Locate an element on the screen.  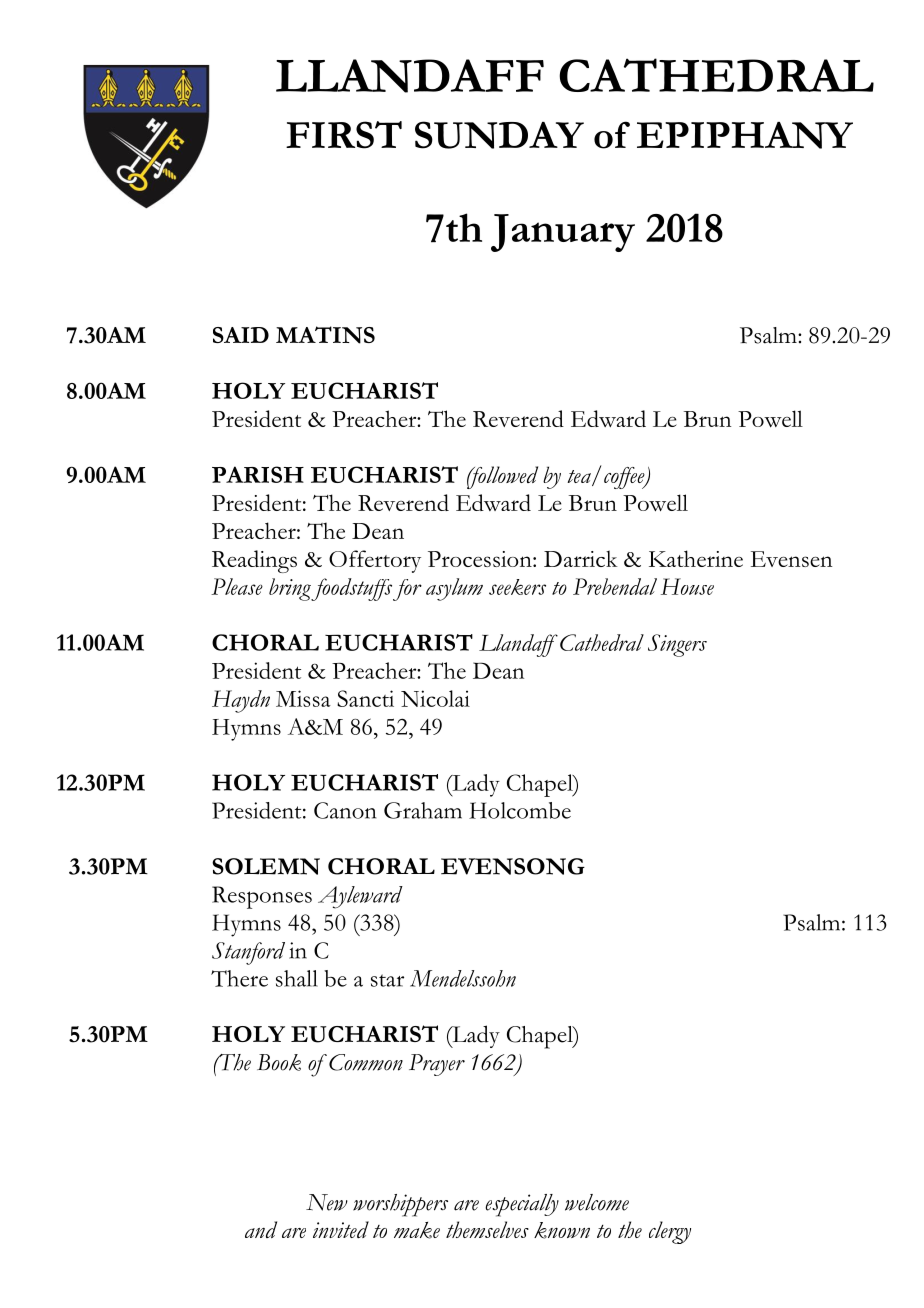
MATINS is located at coordinates (325, 335).
